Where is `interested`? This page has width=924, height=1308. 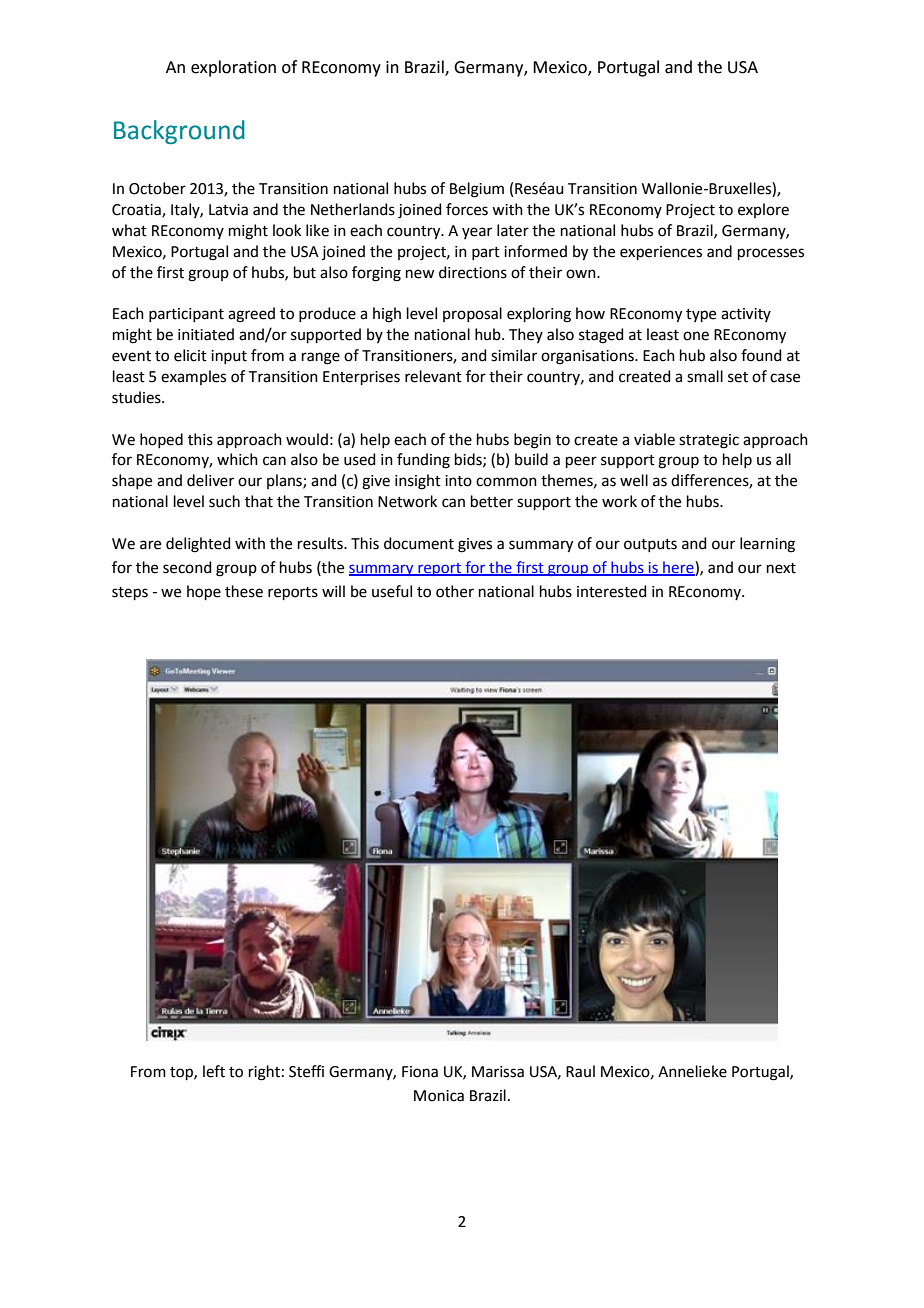
interested is located at coordinates (612, 591).
